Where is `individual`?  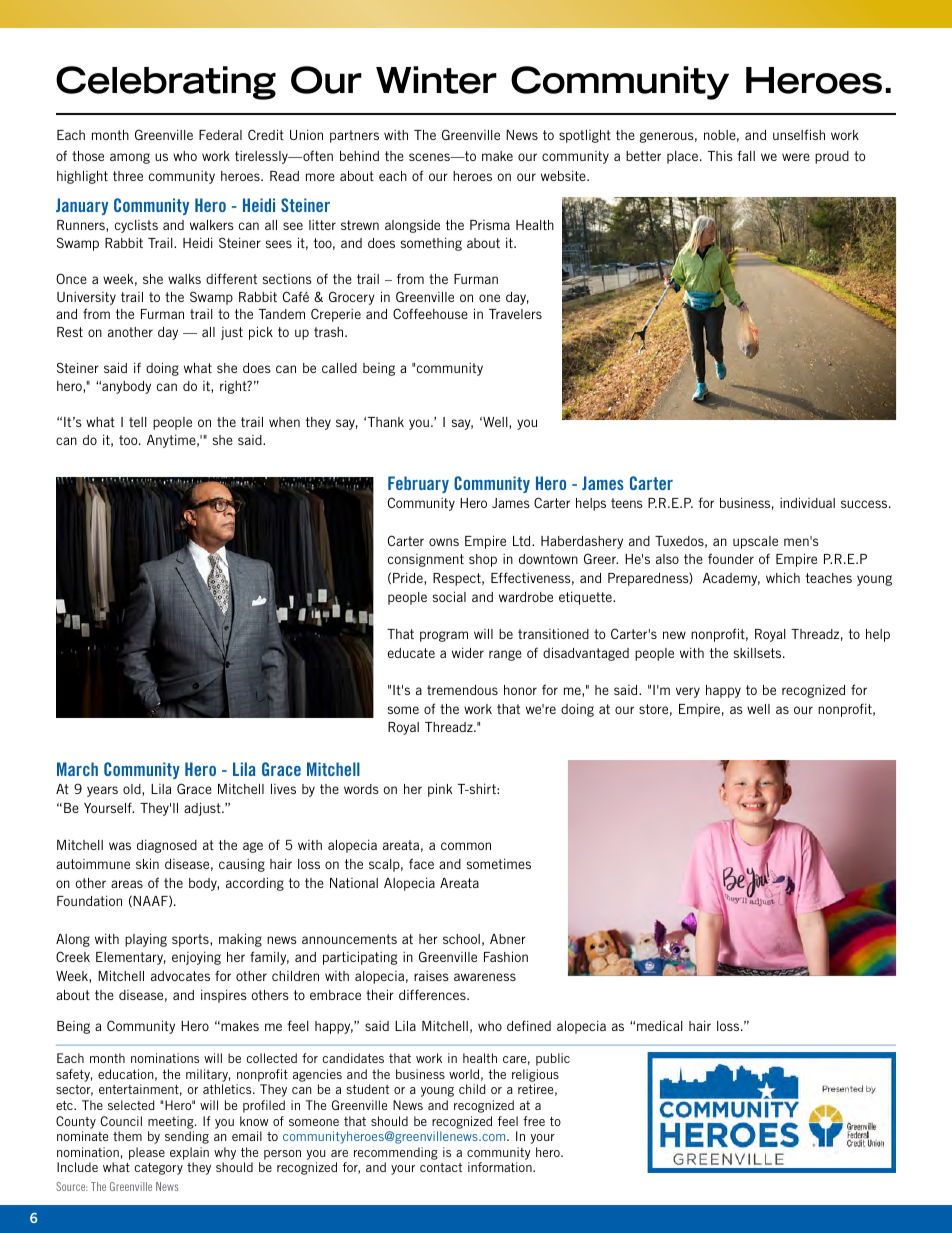 individual is located at coordinates (807, 502).
